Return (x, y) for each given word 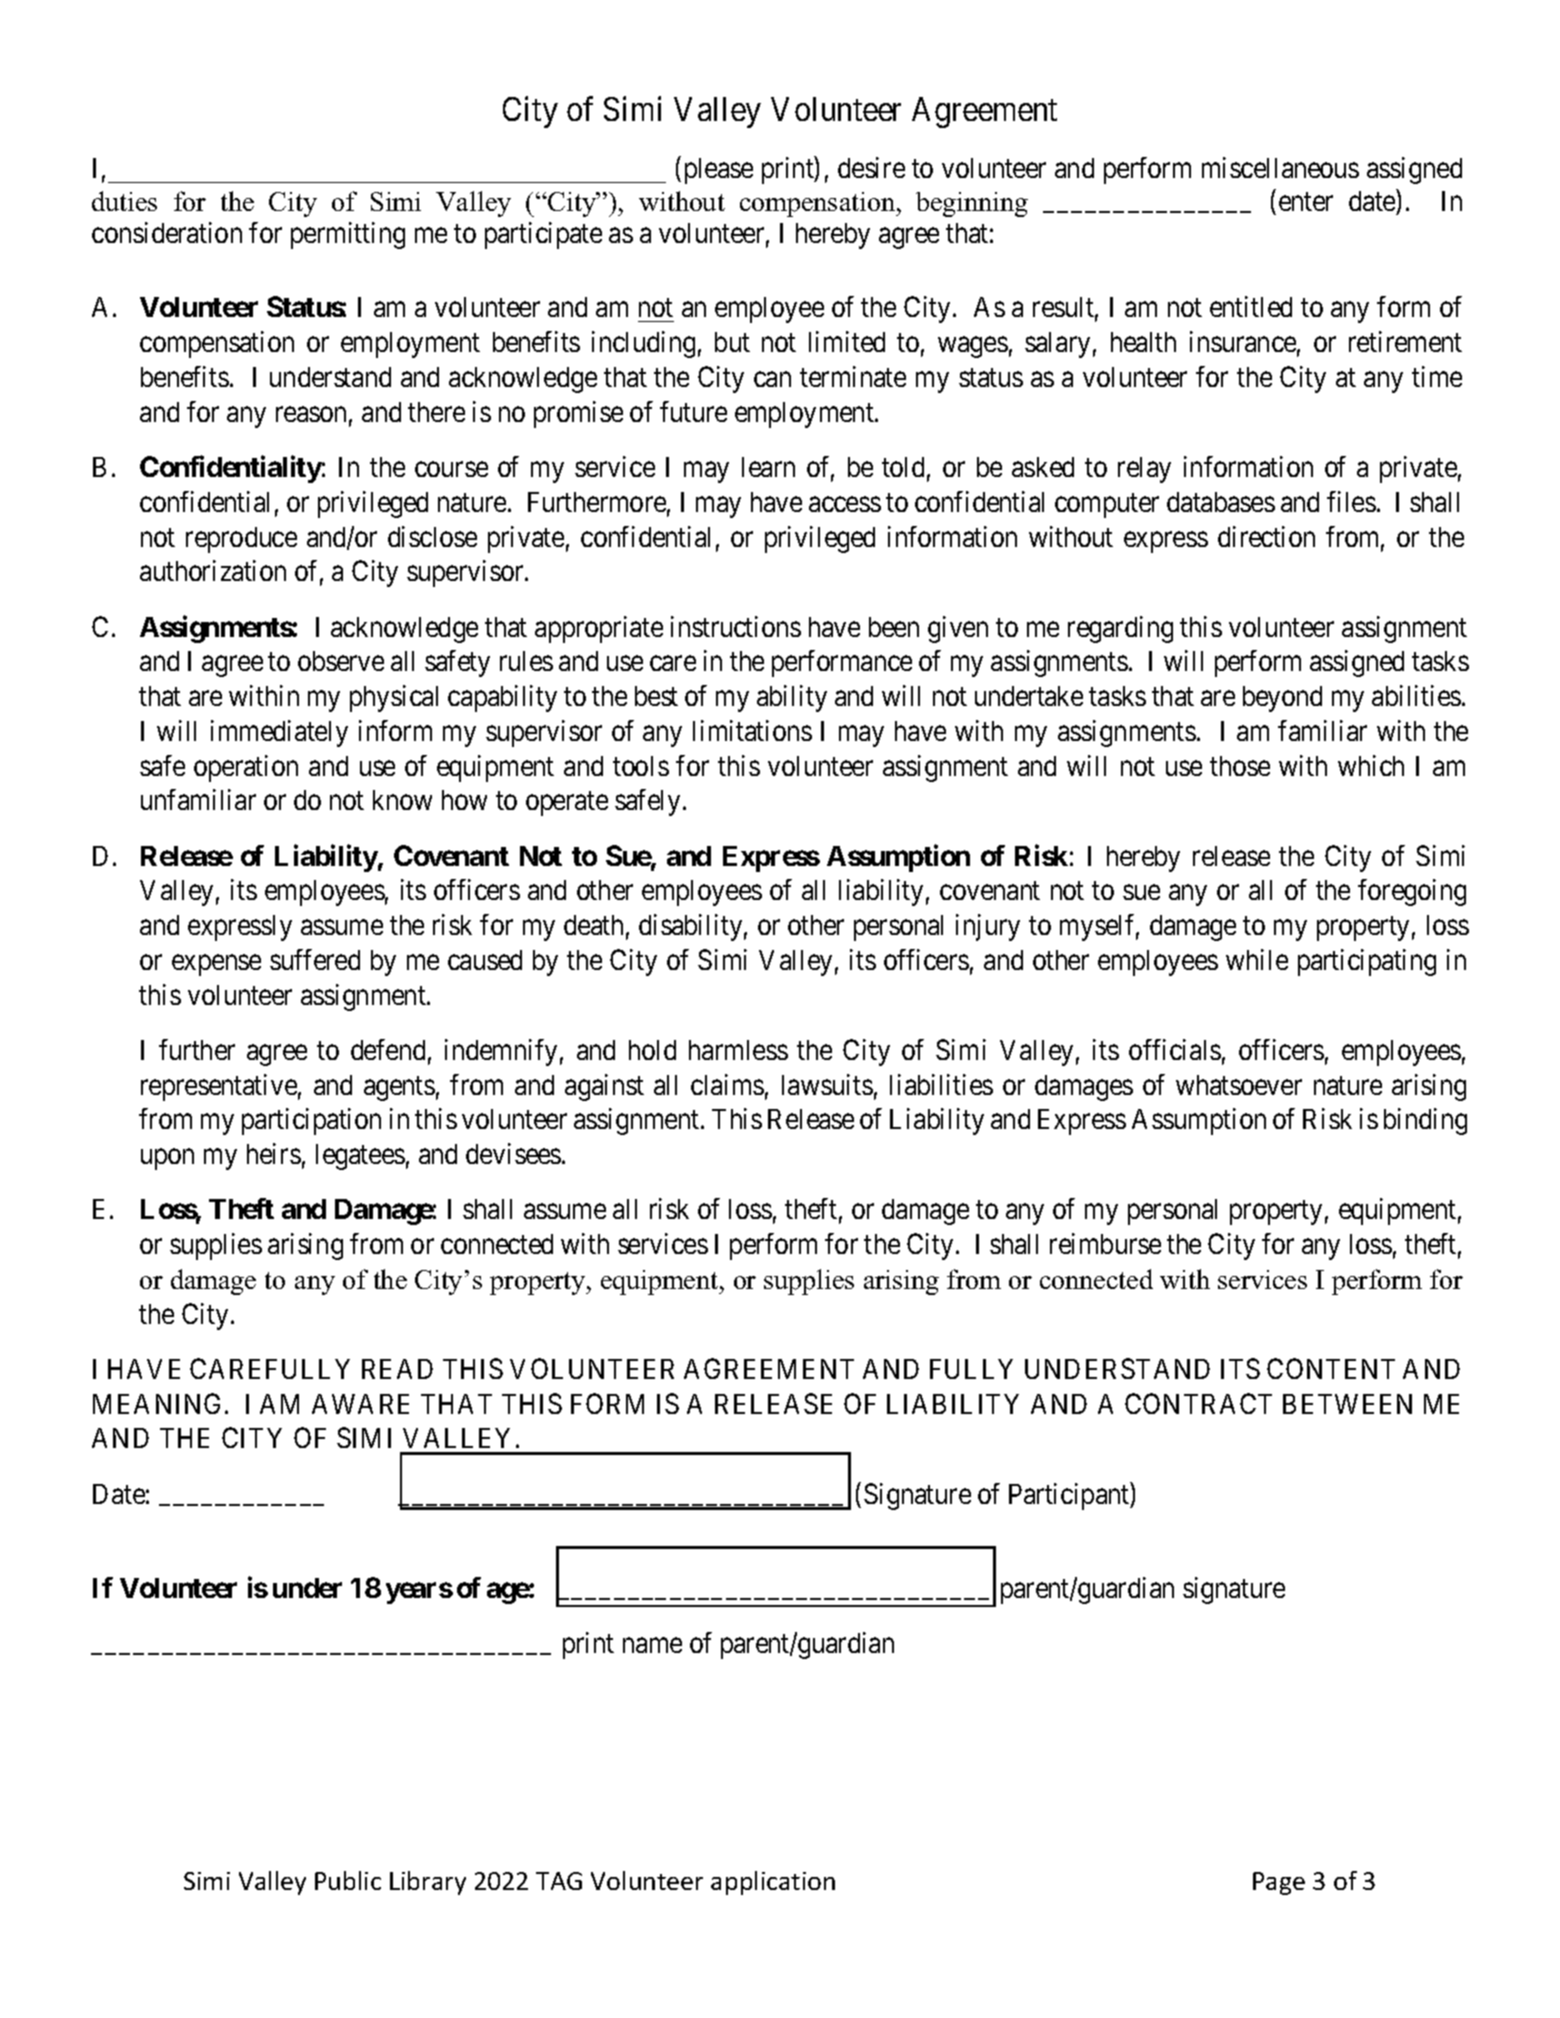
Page (1279, 1883)
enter (1306, 201)
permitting (348, 235)
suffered (315, 959)
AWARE (360, 1404)
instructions (736, 626)
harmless (738, 1050)
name (652, 1645)
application (773, 1883)
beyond (1282, 699)
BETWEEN (1347, 1404)
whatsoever (1239, 1085)
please (719, 171)
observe (341, 661)
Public (348, 1880)
